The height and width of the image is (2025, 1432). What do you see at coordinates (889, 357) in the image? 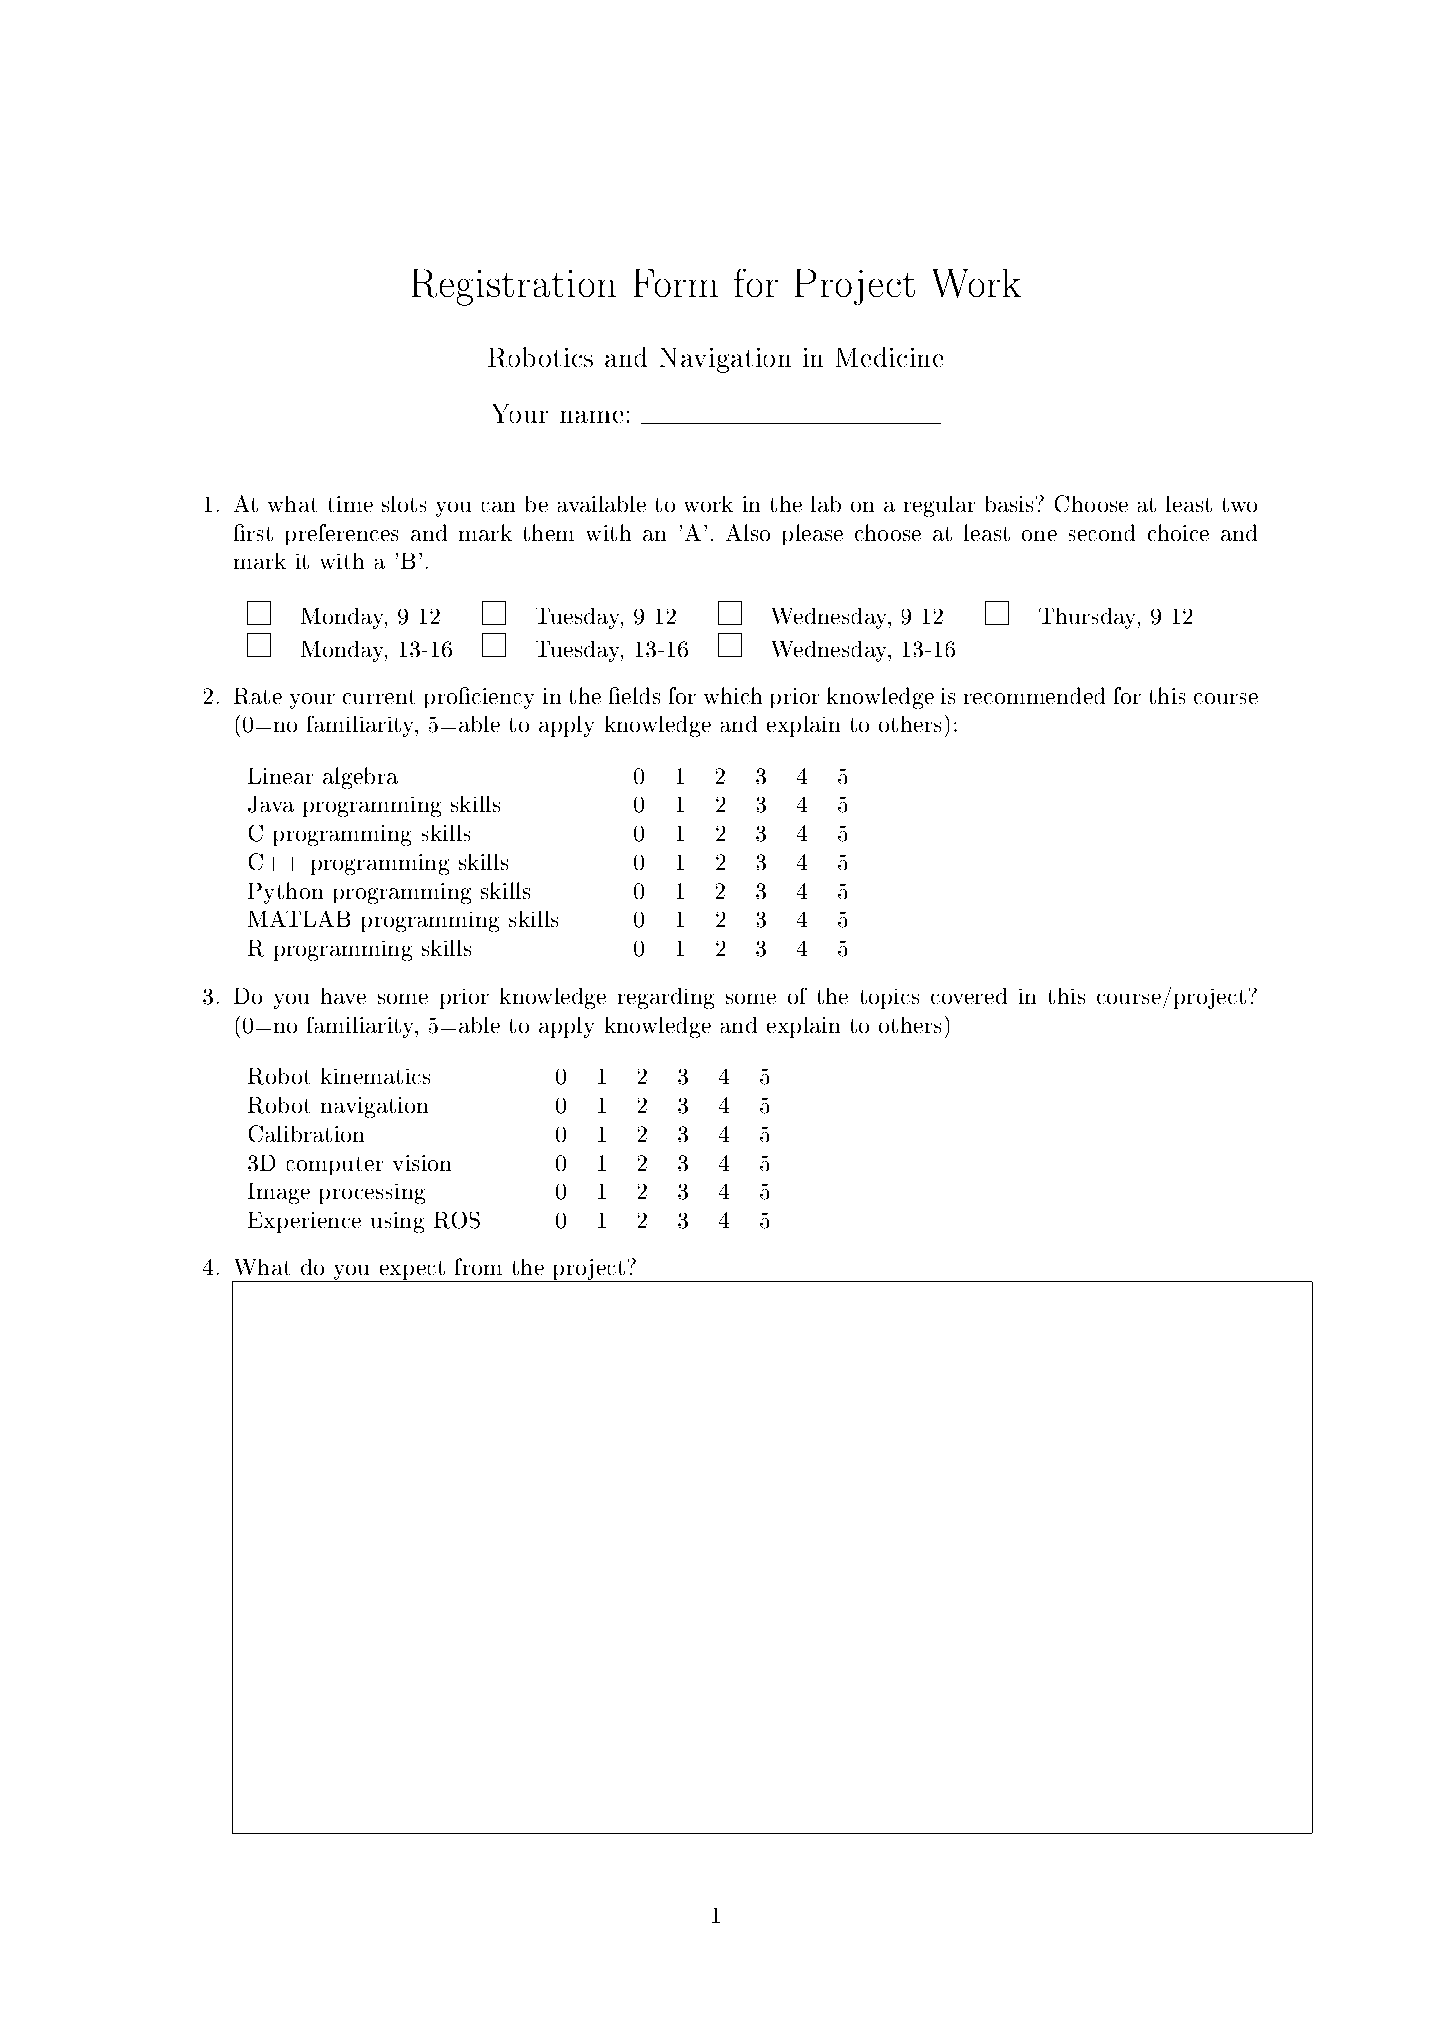
I see `Medicine` at bounding box center [889, 357].
